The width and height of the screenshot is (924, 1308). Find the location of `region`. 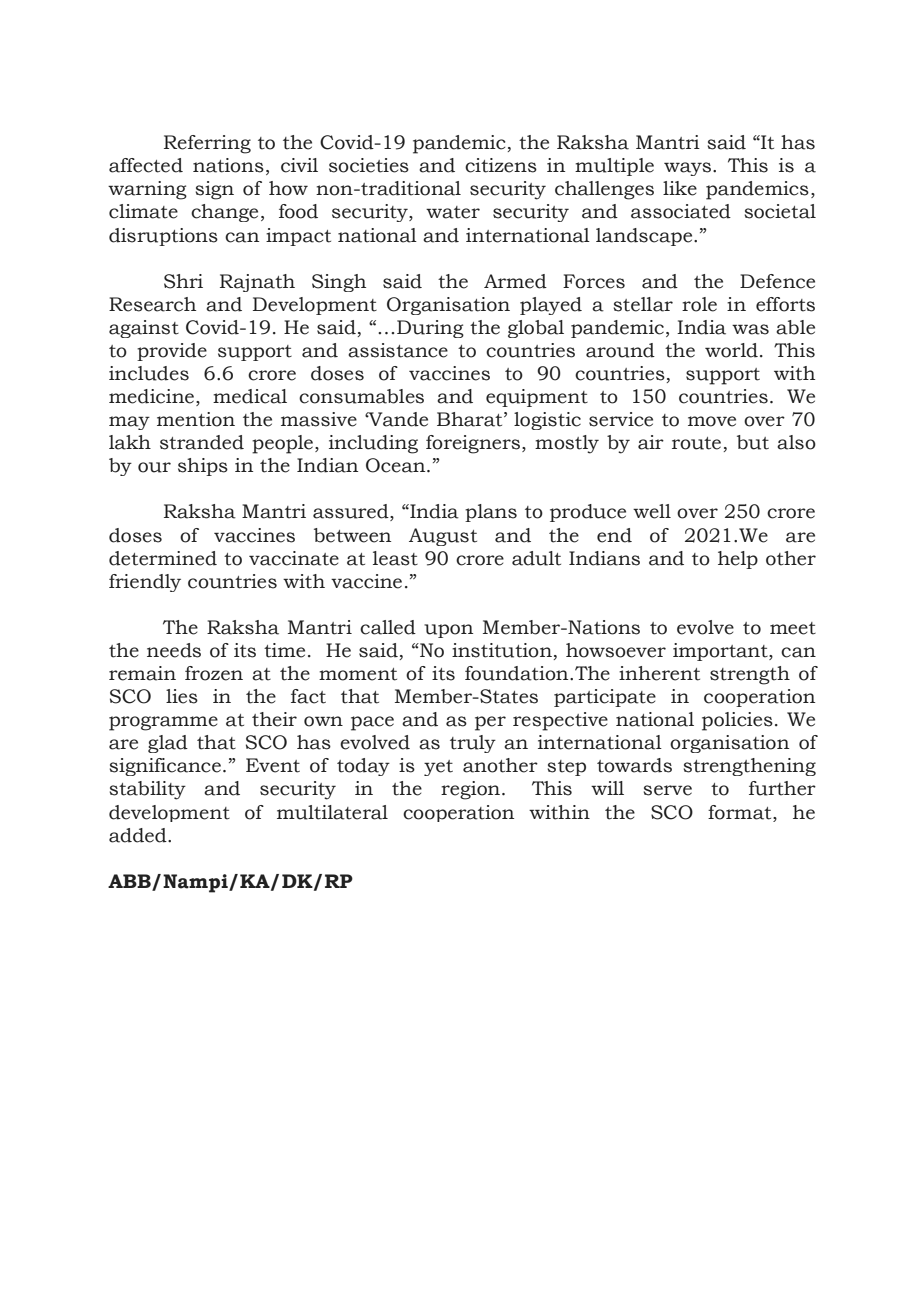

region is located at coordinates (472, 790).
